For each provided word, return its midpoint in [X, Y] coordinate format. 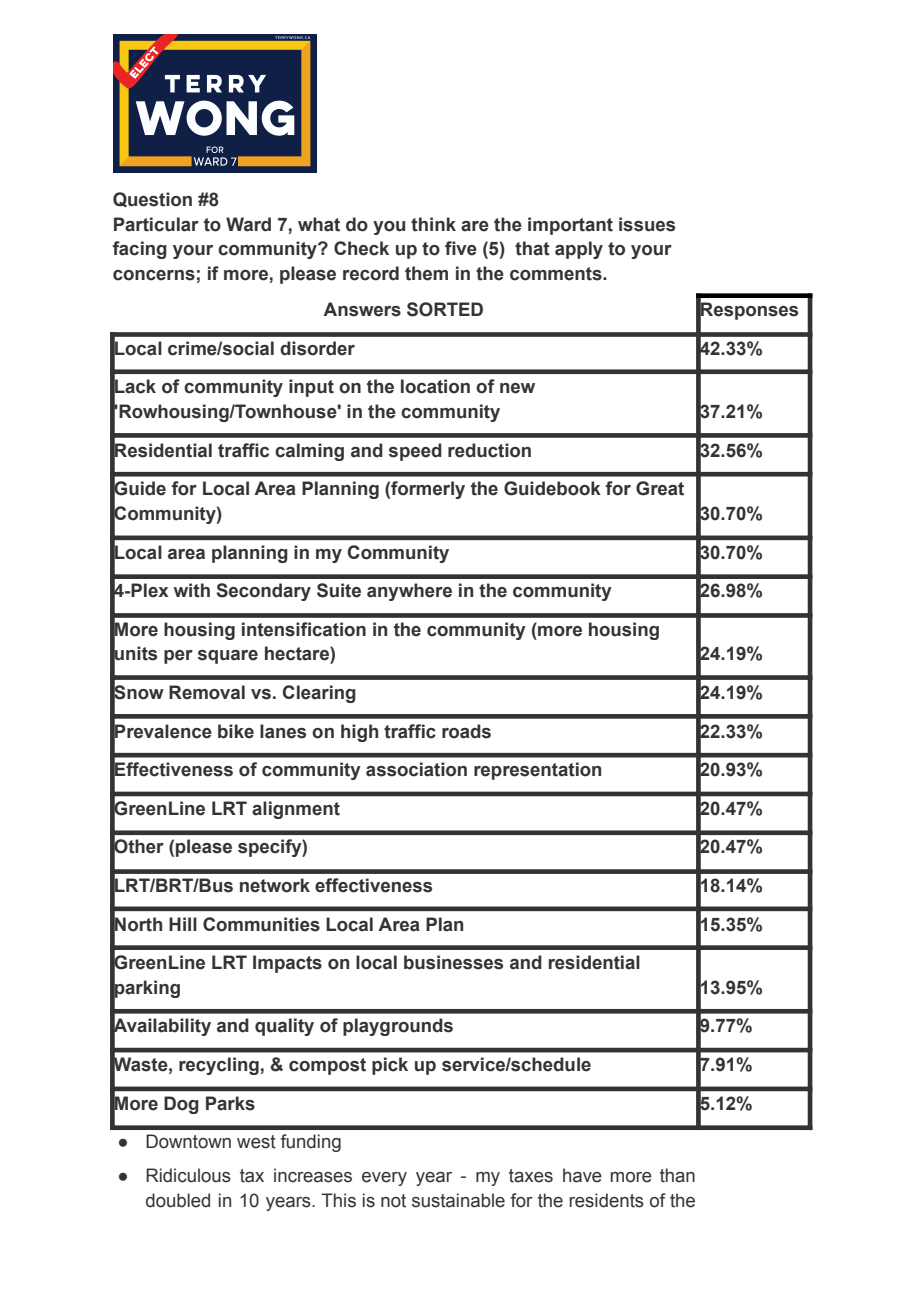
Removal [207, 692]
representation [537, 771]
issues [647, 224]
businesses [453, 962]
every [384, 1179]
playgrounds [398, 1027]
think [433, 224]
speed [415, 452]
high [359, 733]
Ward [248, 224]
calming [309, 452]
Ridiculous [188, 1175]
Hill [183, 924]
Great [660, 488]
